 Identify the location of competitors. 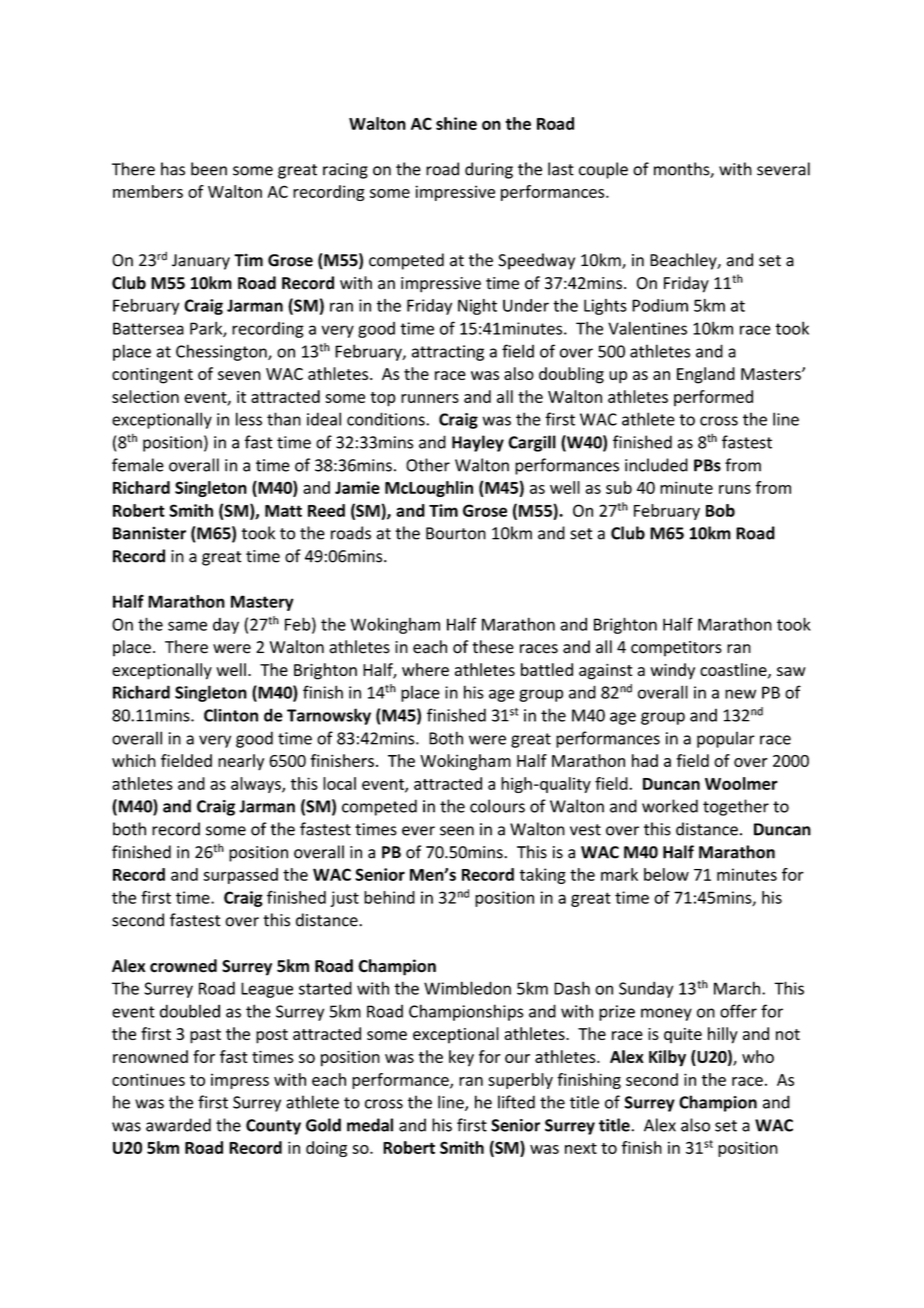
(676, 649).
